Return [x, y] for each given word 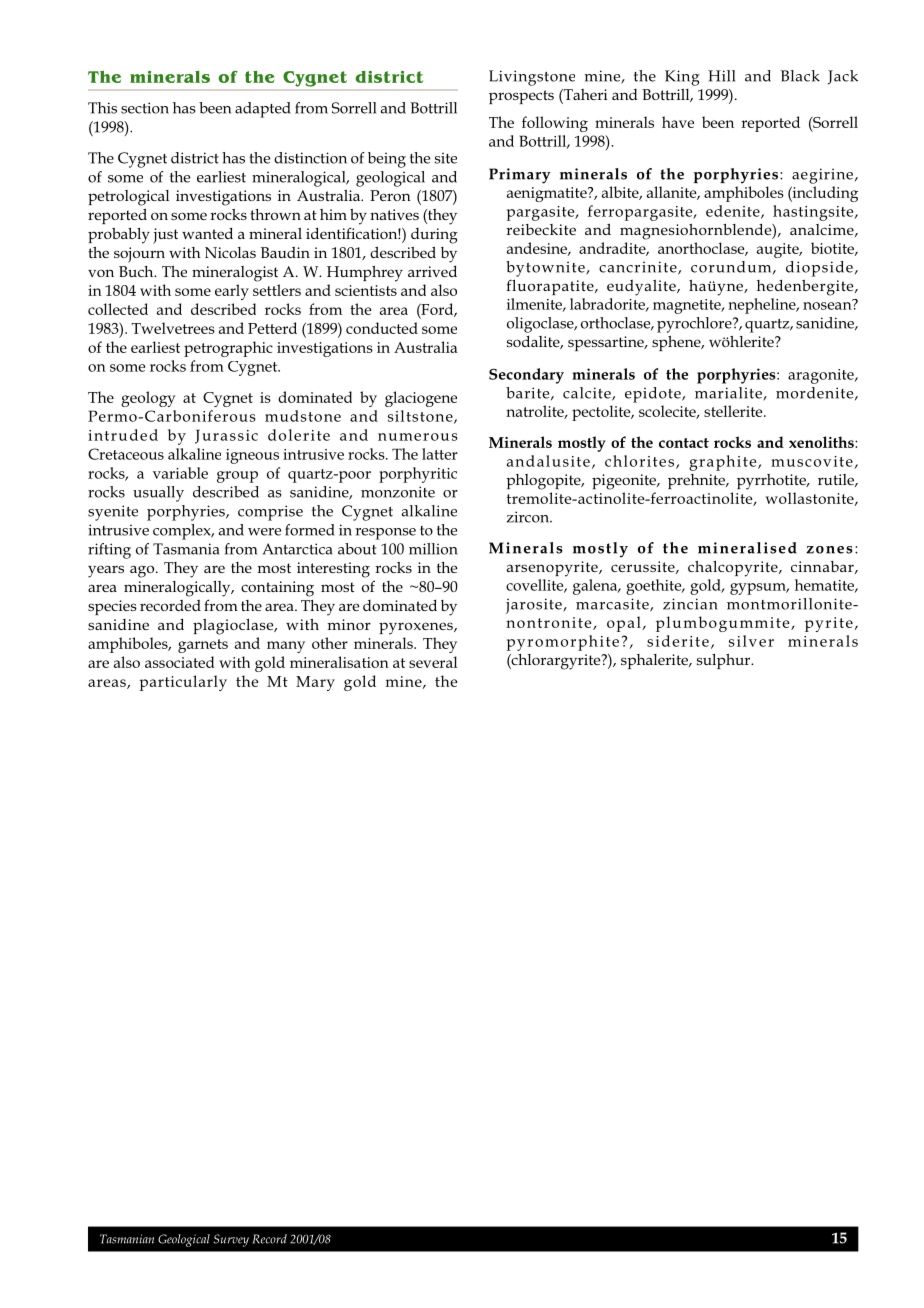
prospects [521, 97]
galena [596, 587]
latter [440, 454]
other [330, 643]
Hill [721, 76]
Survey [231, 1240]
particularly [183, 683]
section [145, 108]
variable [180, 473]
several [433, 662]
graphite [724, 463]
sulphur [725, 661]
